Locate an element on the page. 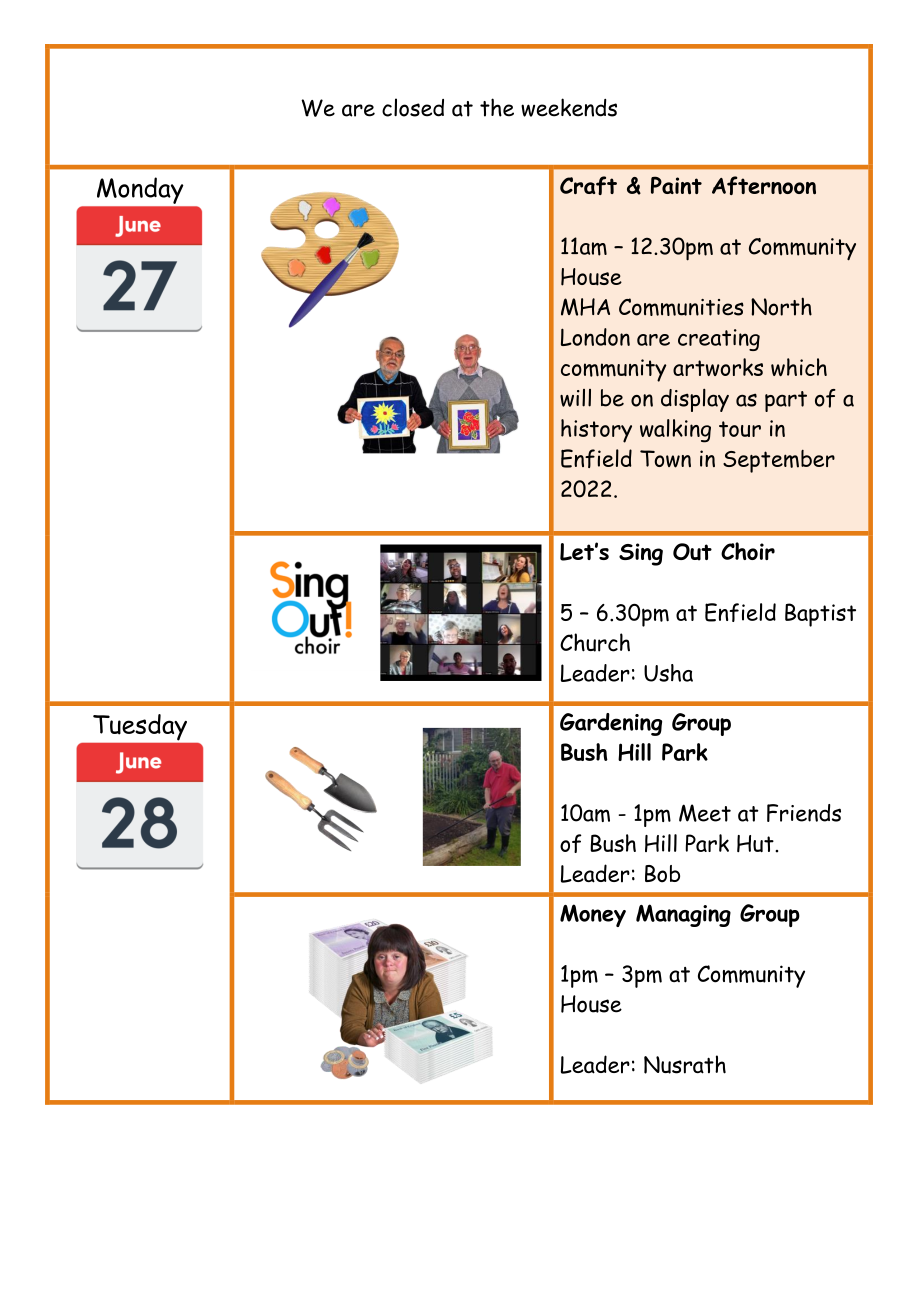  history is located at coordinates (596, 431).
